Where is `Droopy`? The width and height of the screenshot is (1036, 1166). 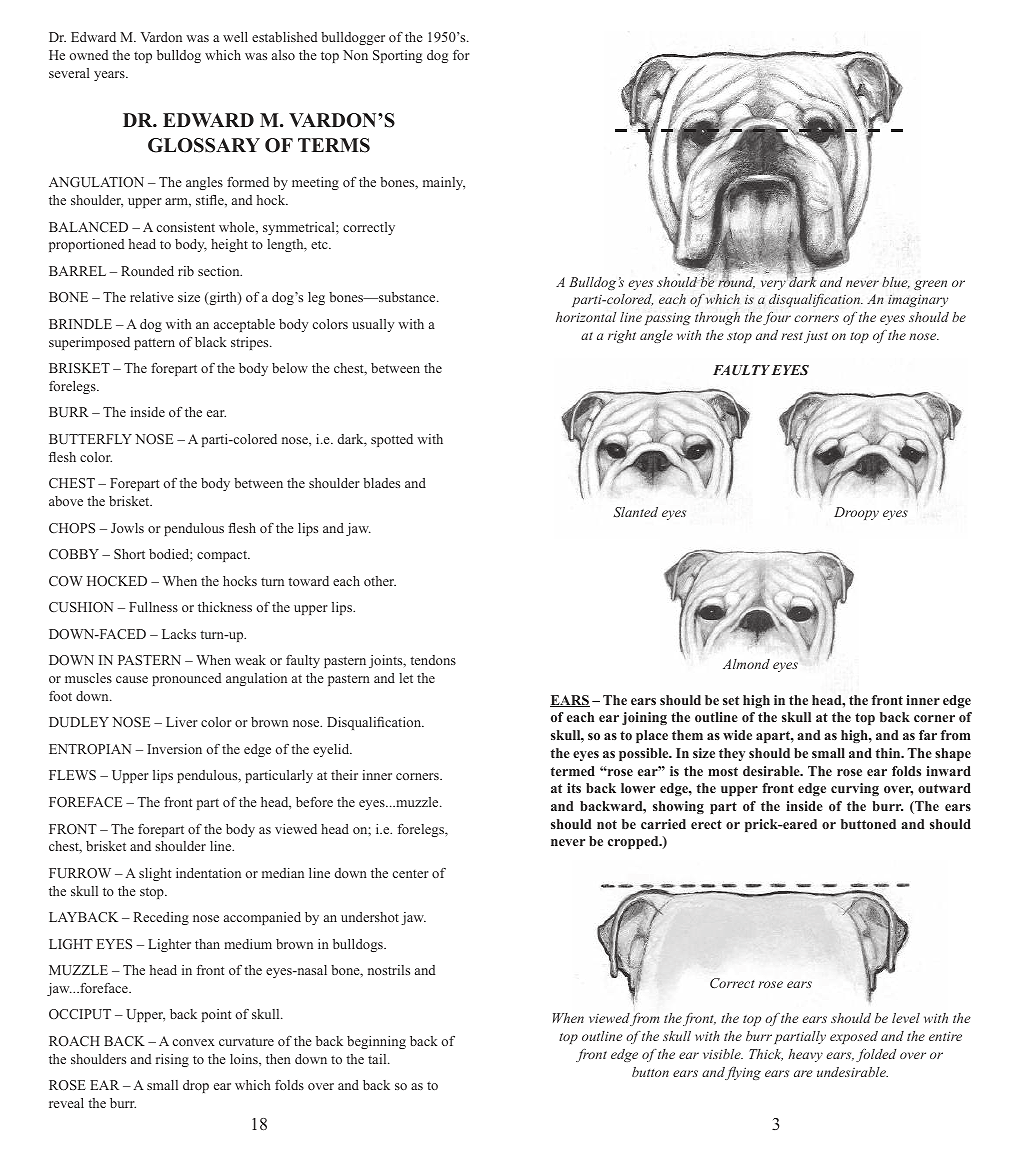
Droopy is located at coordinates (856, 513).
